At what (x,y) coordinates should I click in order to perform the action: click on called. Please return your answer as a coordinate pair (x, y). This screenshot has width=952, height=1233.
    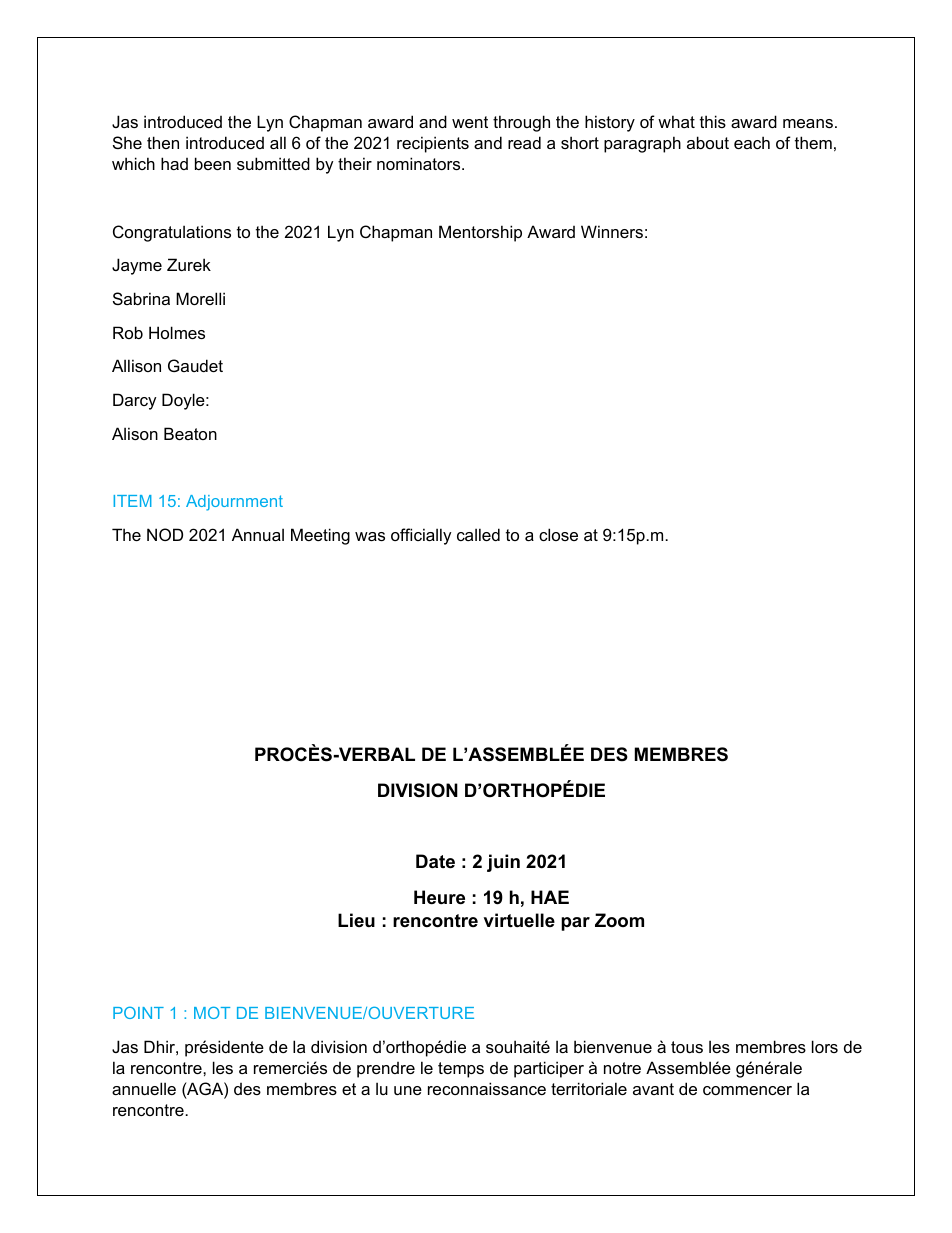
    Looking at the image, I should click on (478, 534).
